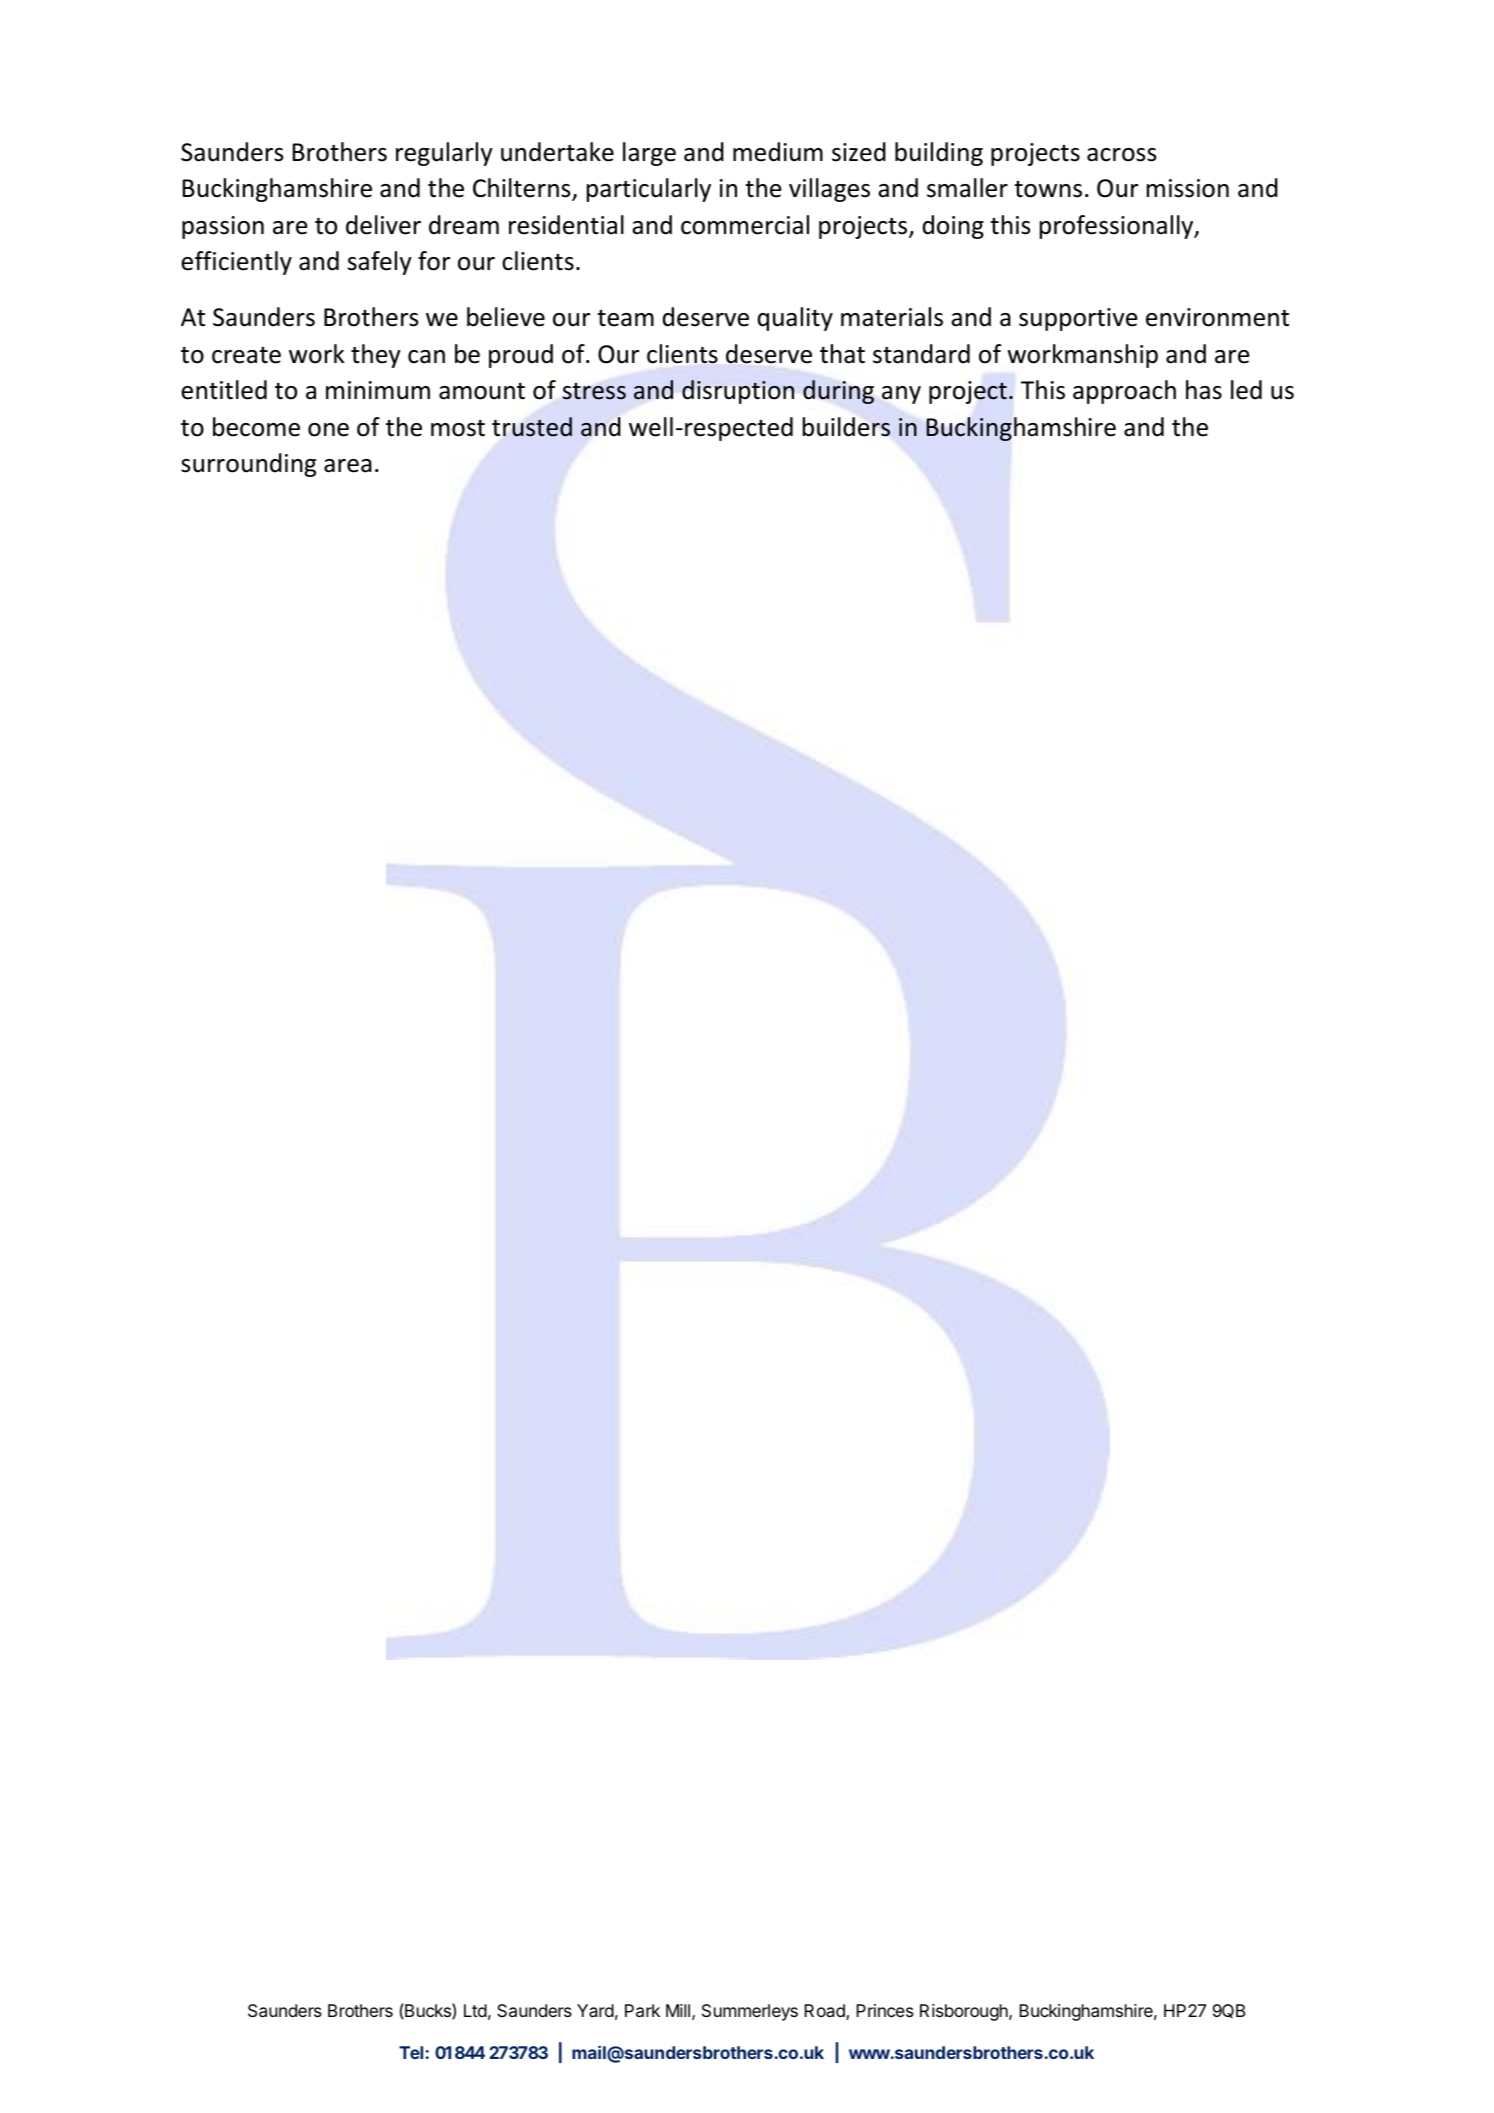  What do you see at coordinates (348, 466) in the screenshot?
I see `area` at bounding box center [348, 466].
